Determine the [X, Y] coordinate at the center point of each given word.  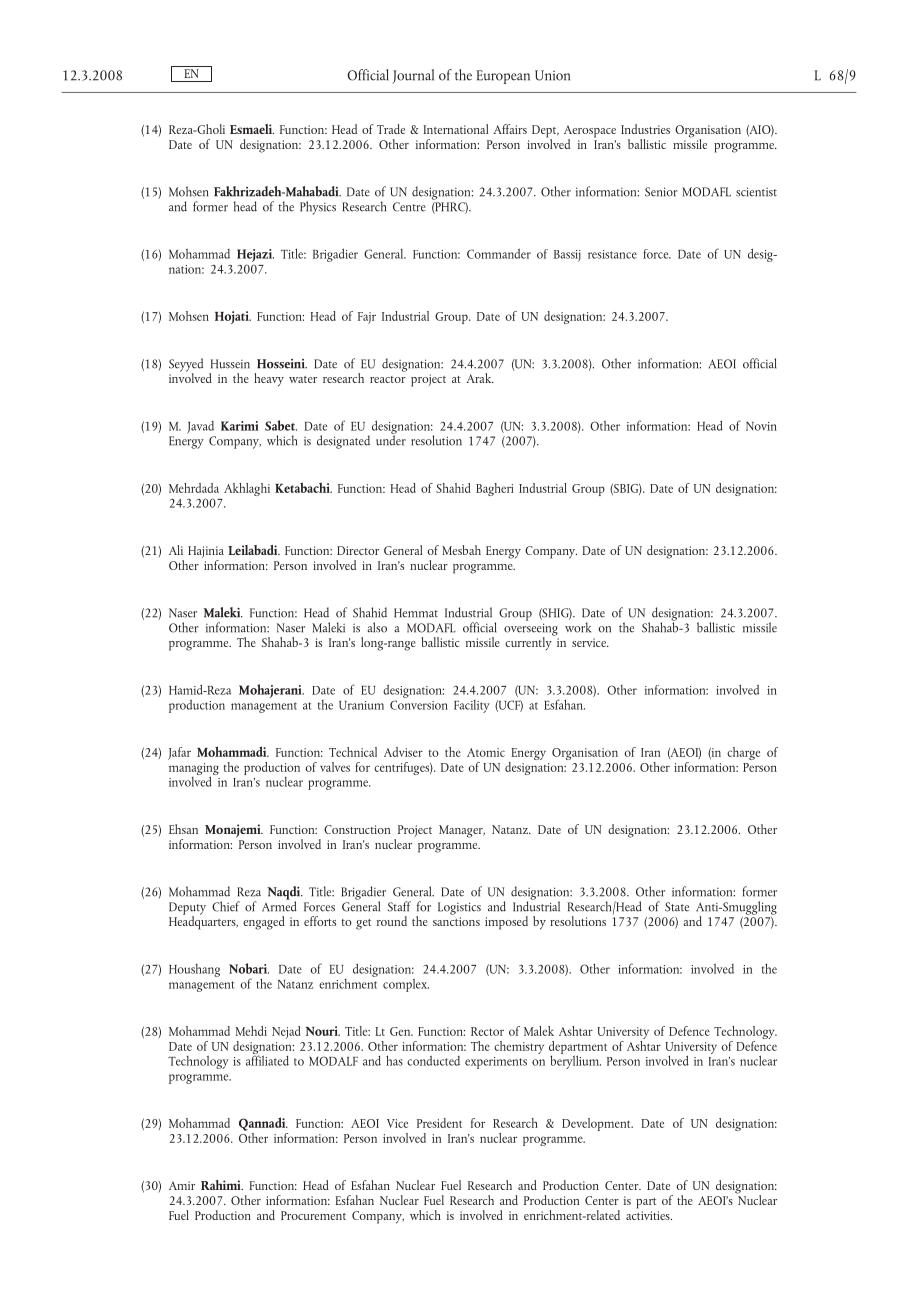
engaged [264, 923]
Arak [480, 378]
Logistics [459, 908]
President [439, 1123]
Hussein [230, 364]
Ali [176, 550]
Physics [318, 208]
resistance [612, 254]
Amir [182, 1185]
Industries [645, 129]
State [677, 907]
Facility [472, 706]
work [578, 627]
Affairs [510, 129]
